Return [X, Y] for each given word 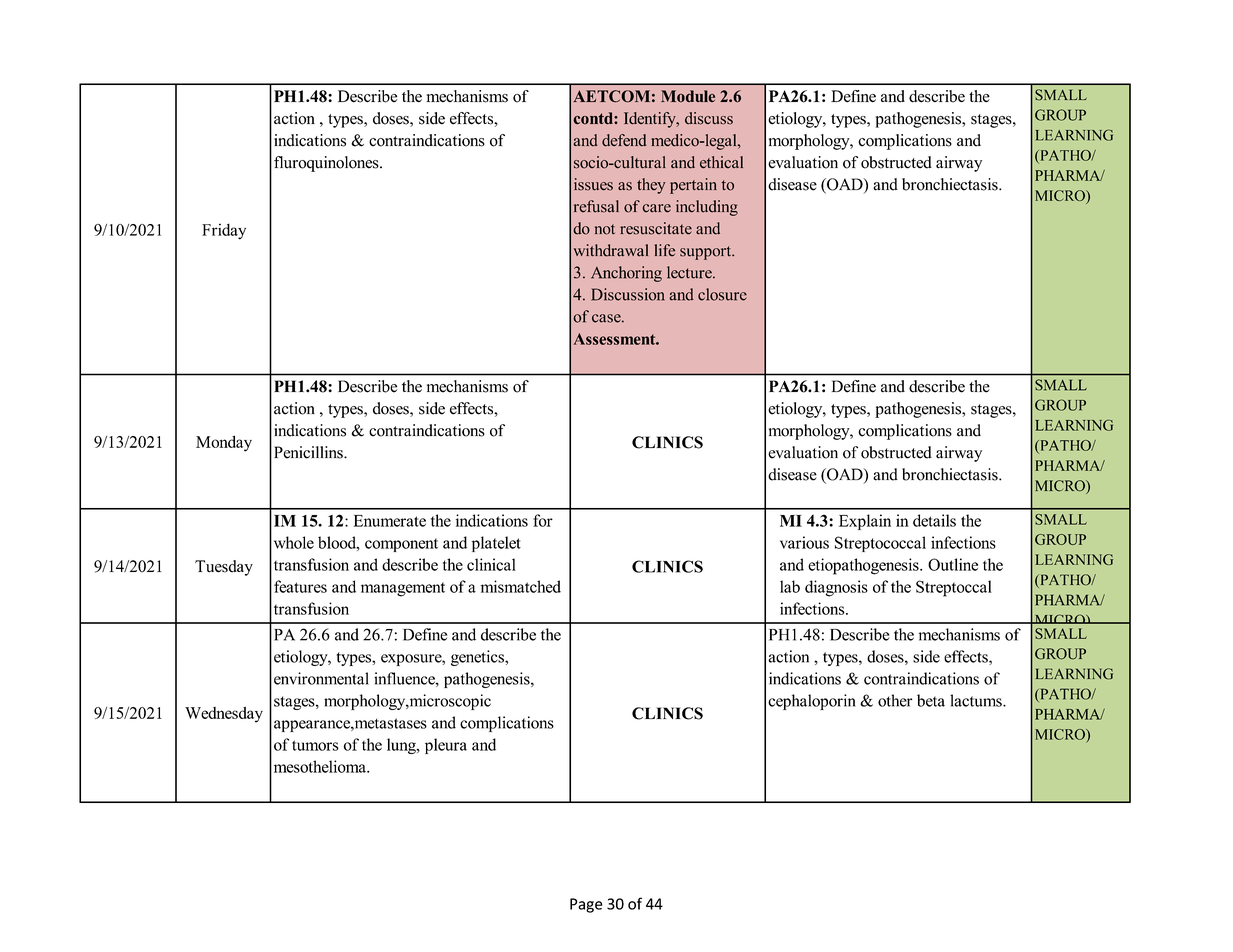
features [300, 586]
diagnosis [836, 588]
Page [586, 905]
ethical [721, 162]
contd [594, 118]
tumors [315, 745]
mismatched [521, 586]
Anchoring [626, 274]
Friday [224, 231]
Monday [224, 443]
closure [722, 294]
